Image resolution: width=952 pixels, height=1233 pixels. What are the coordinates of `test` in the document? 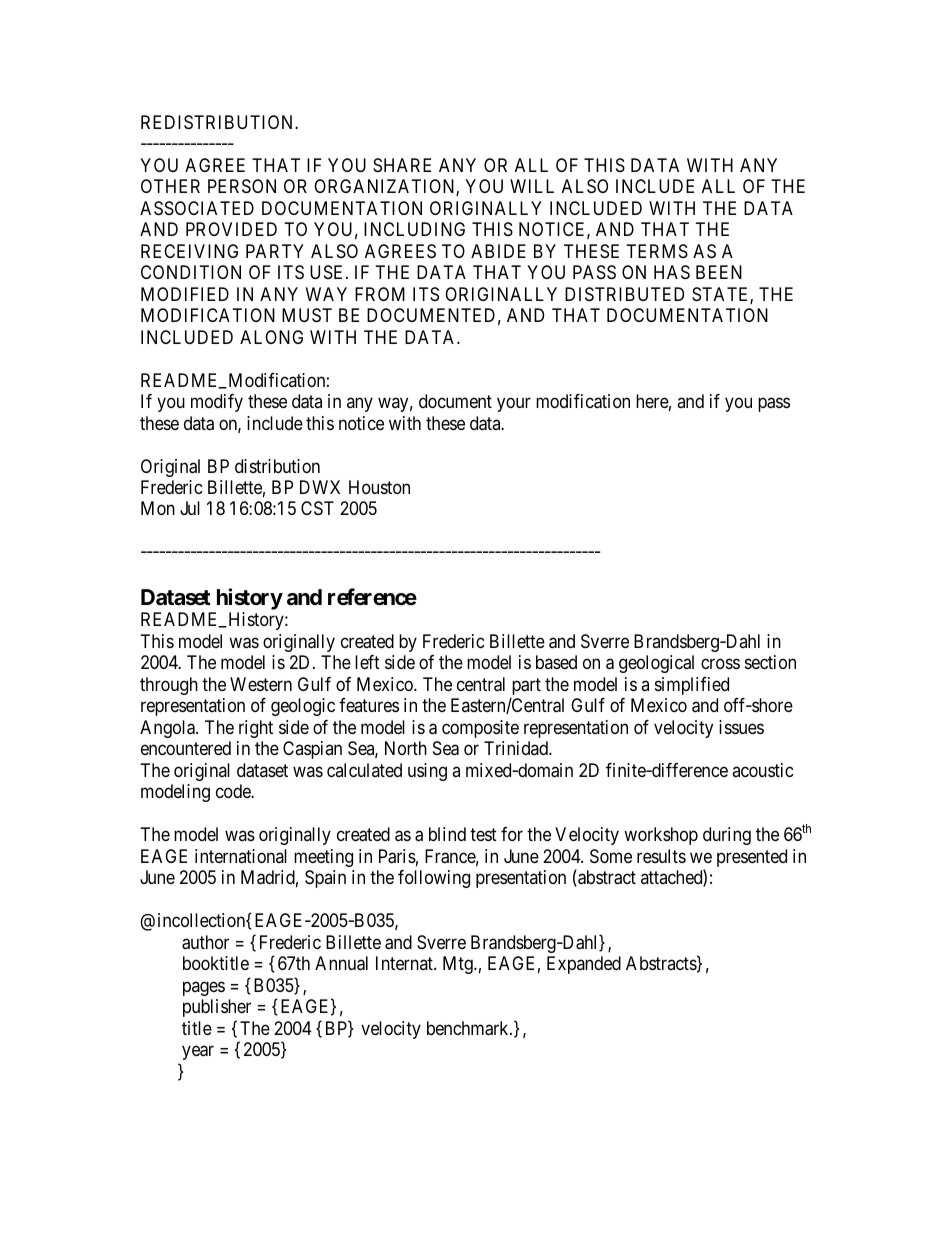 It's located at (483, 835).
